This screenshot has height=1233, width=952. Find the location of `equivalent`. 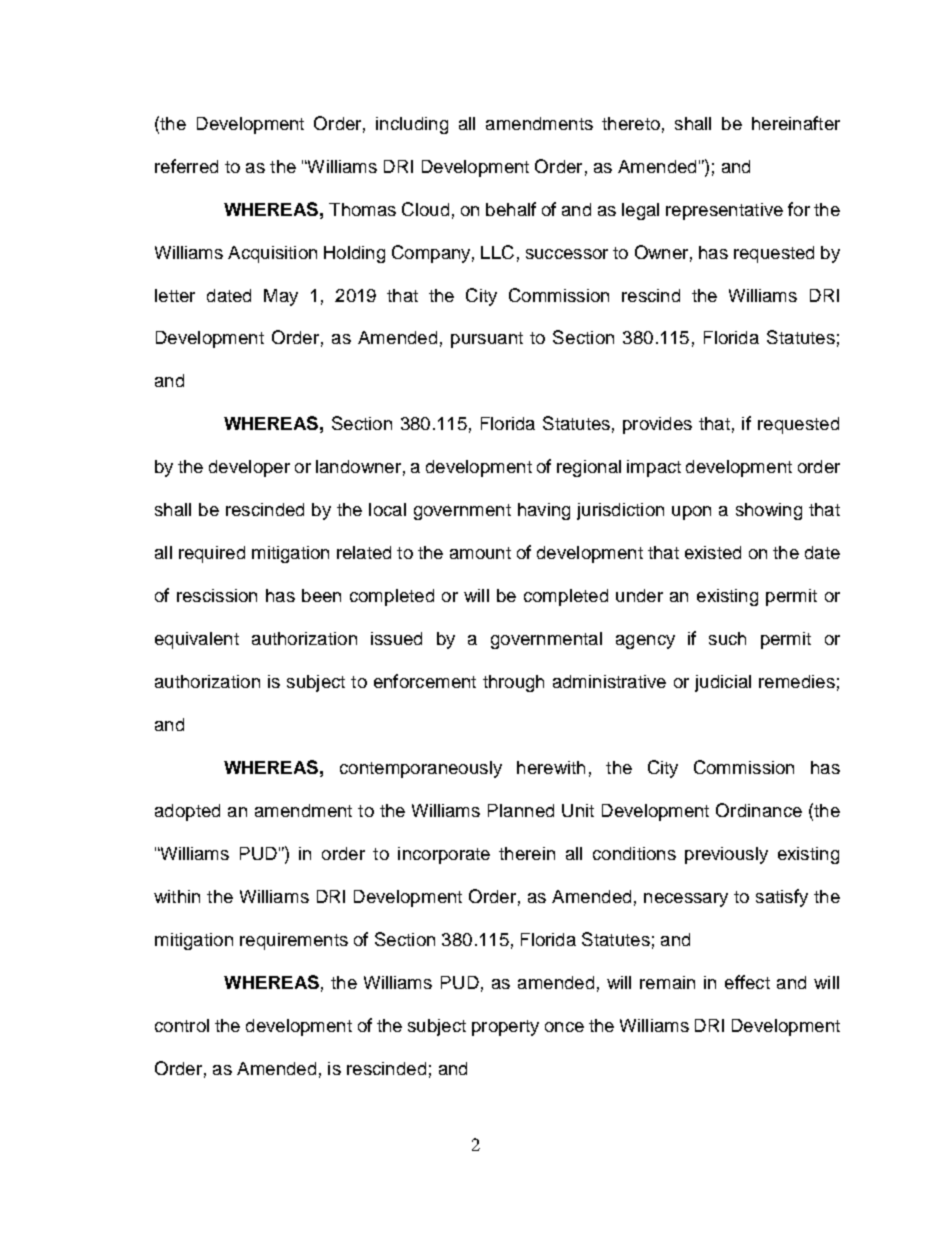

equivalent is located at coordinates (197, 640).
